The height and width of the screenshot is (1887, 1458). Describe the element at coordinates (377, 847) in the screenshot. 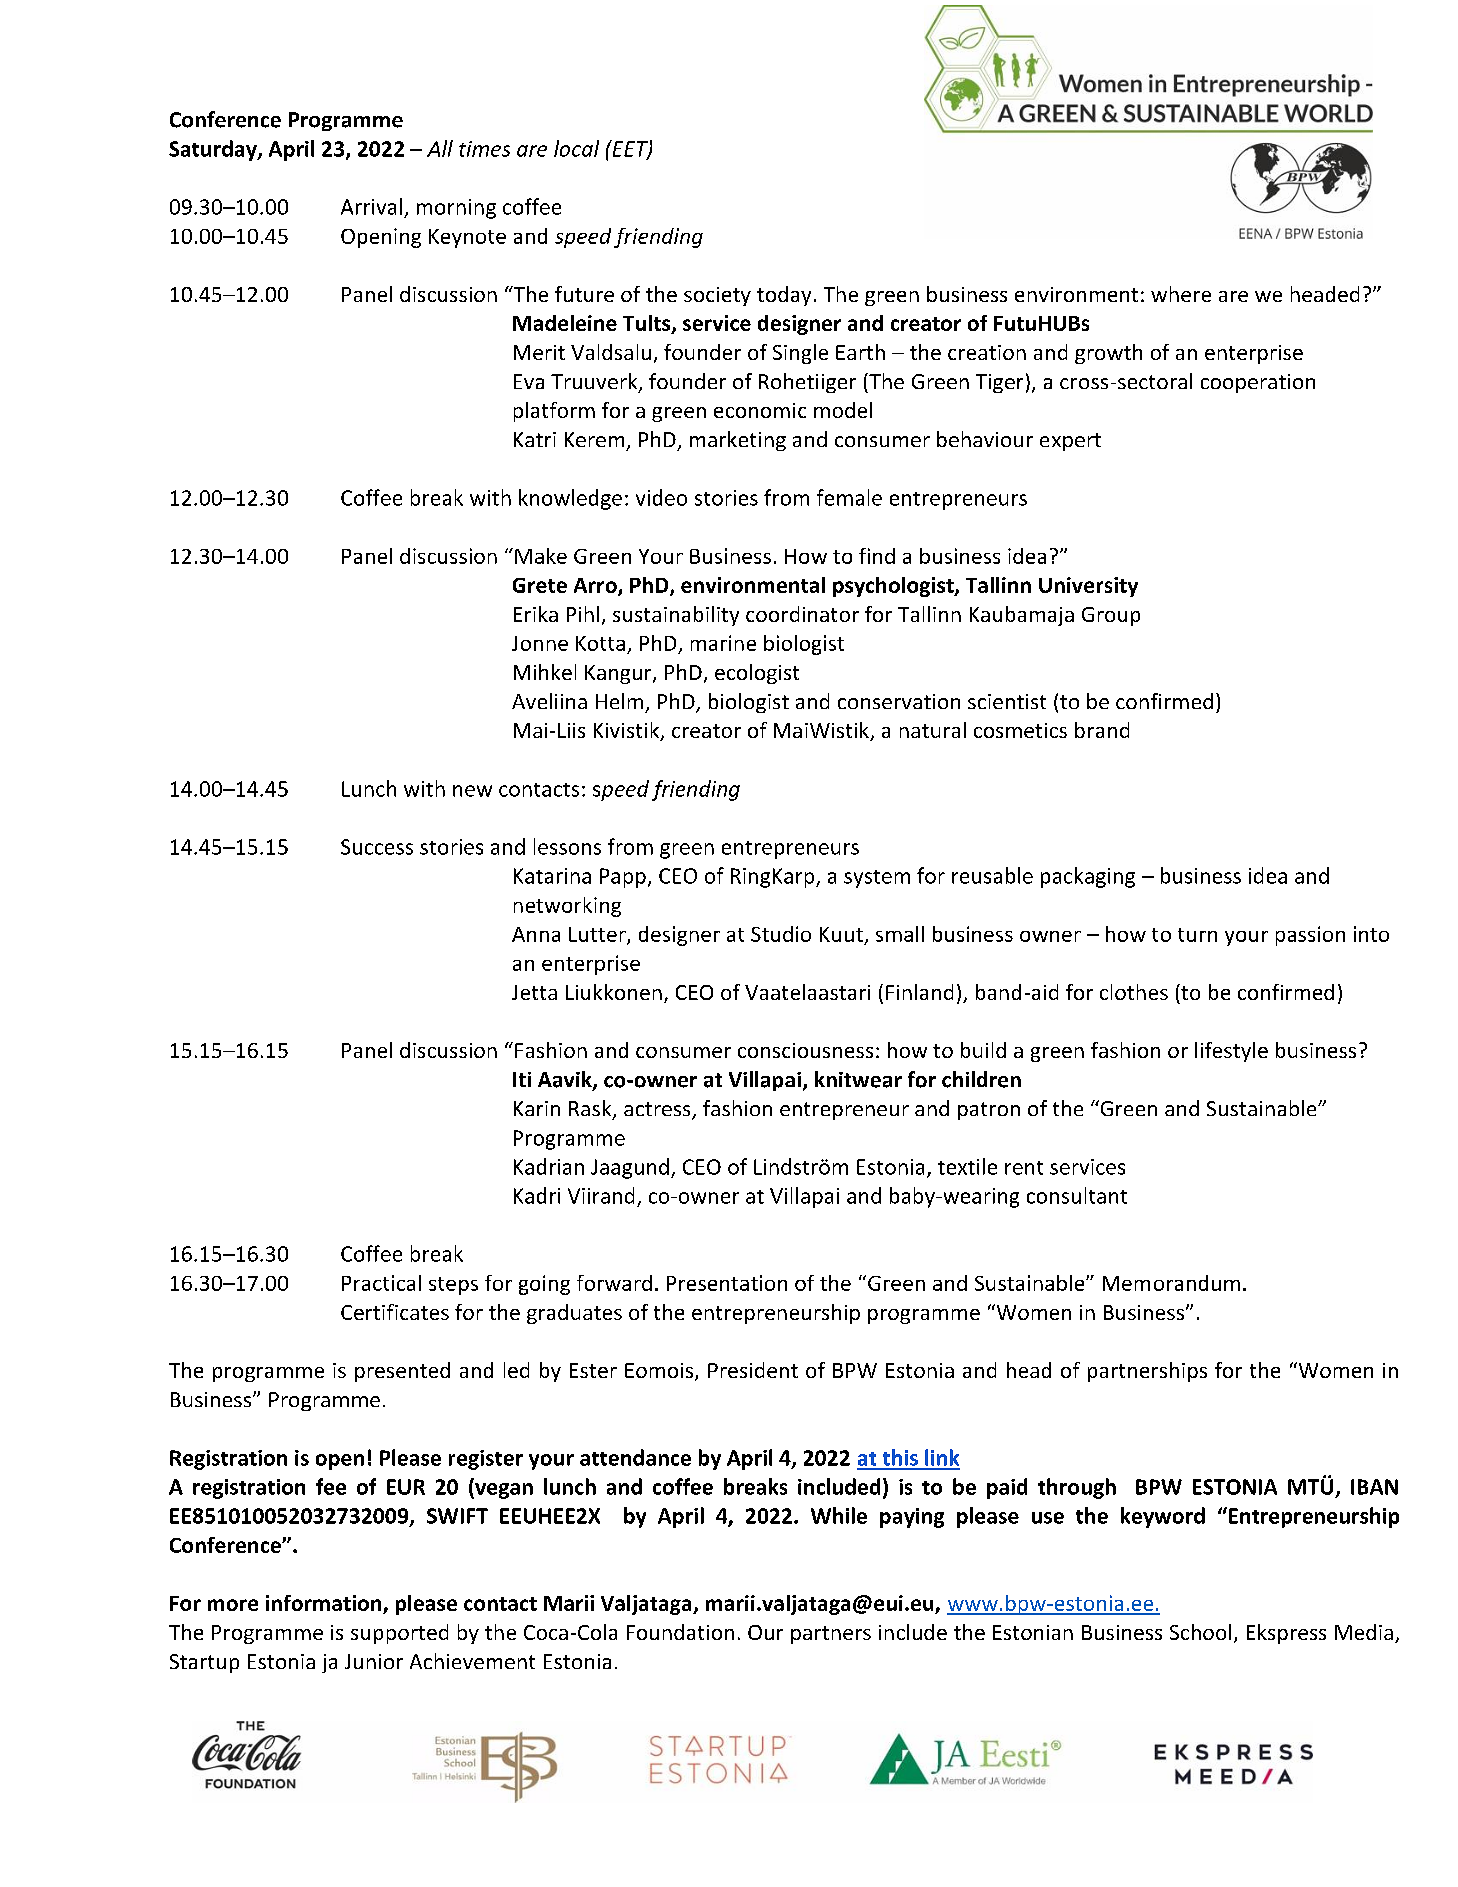

I see `Success` at that location.
